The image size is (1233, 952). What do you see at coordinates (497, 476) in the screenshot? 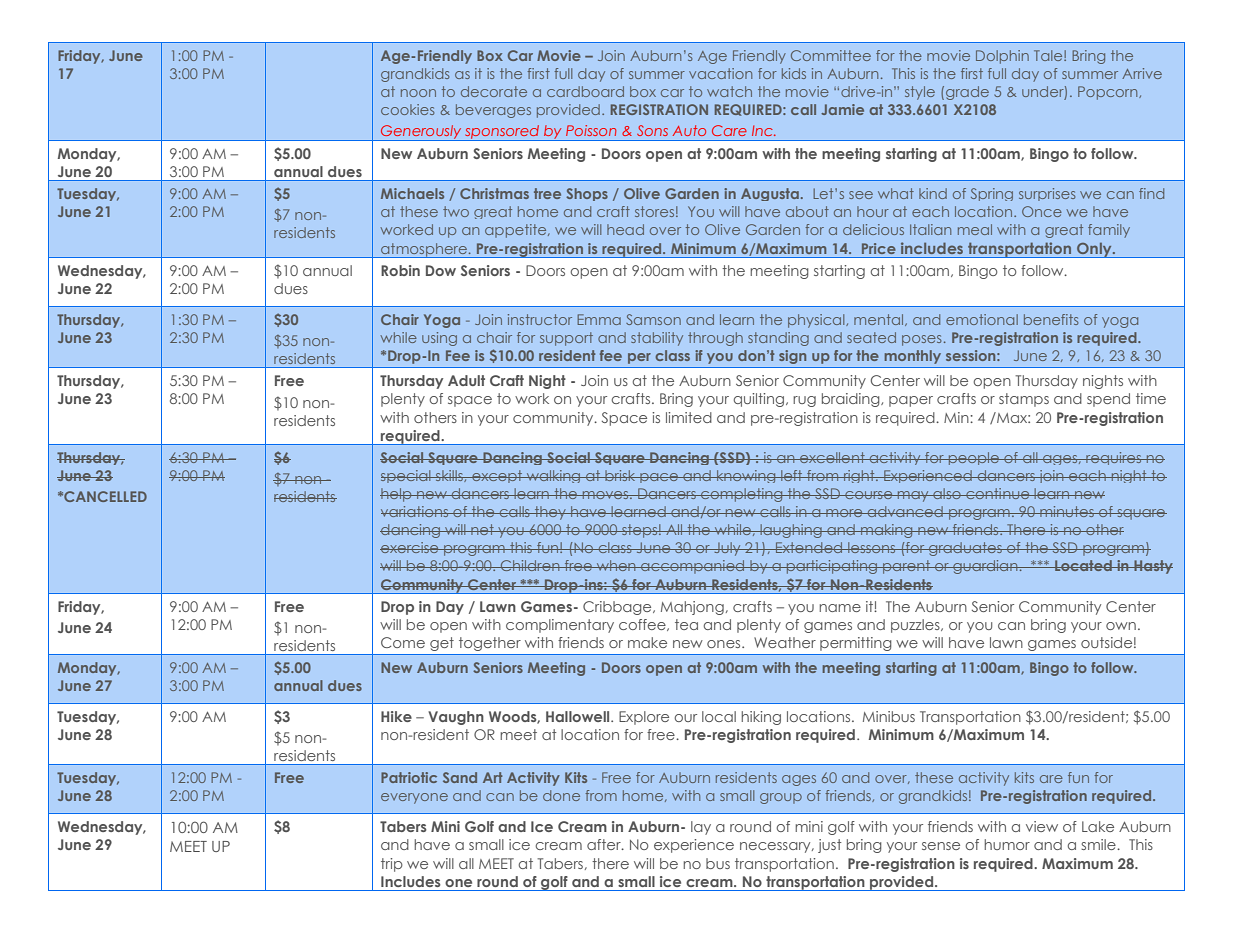
I see `except` at bounding box center [497, 476].
